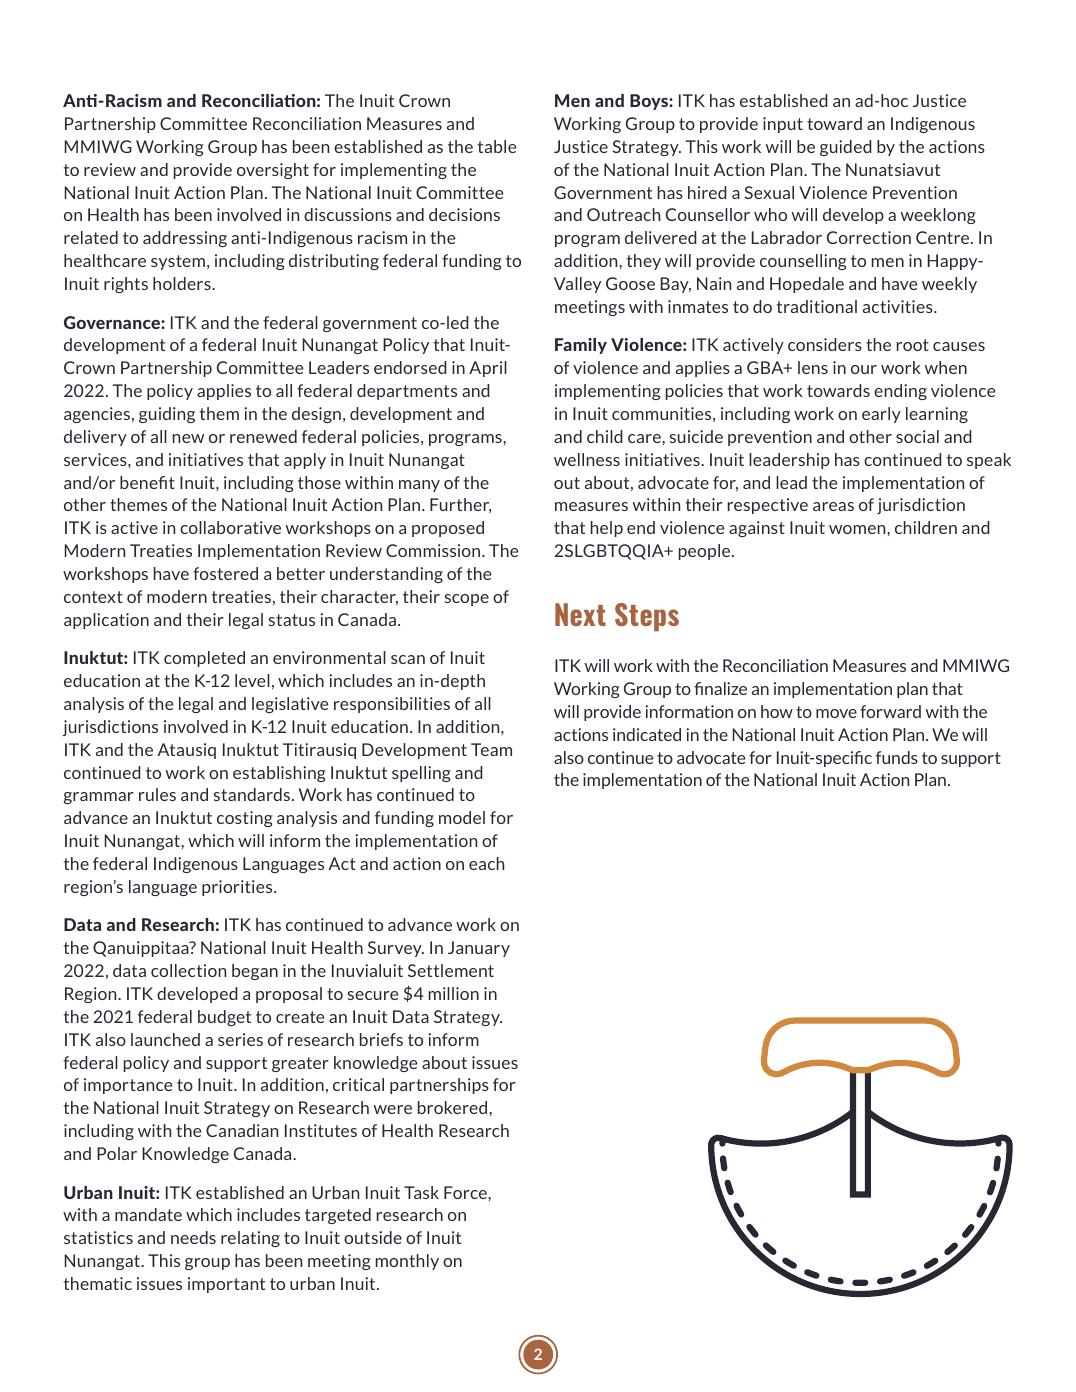 The width and height of the screenshot is (1076, 1392). Describe the element at coordinates (846, 148) in the screenshot. I see `guided` at that location.
